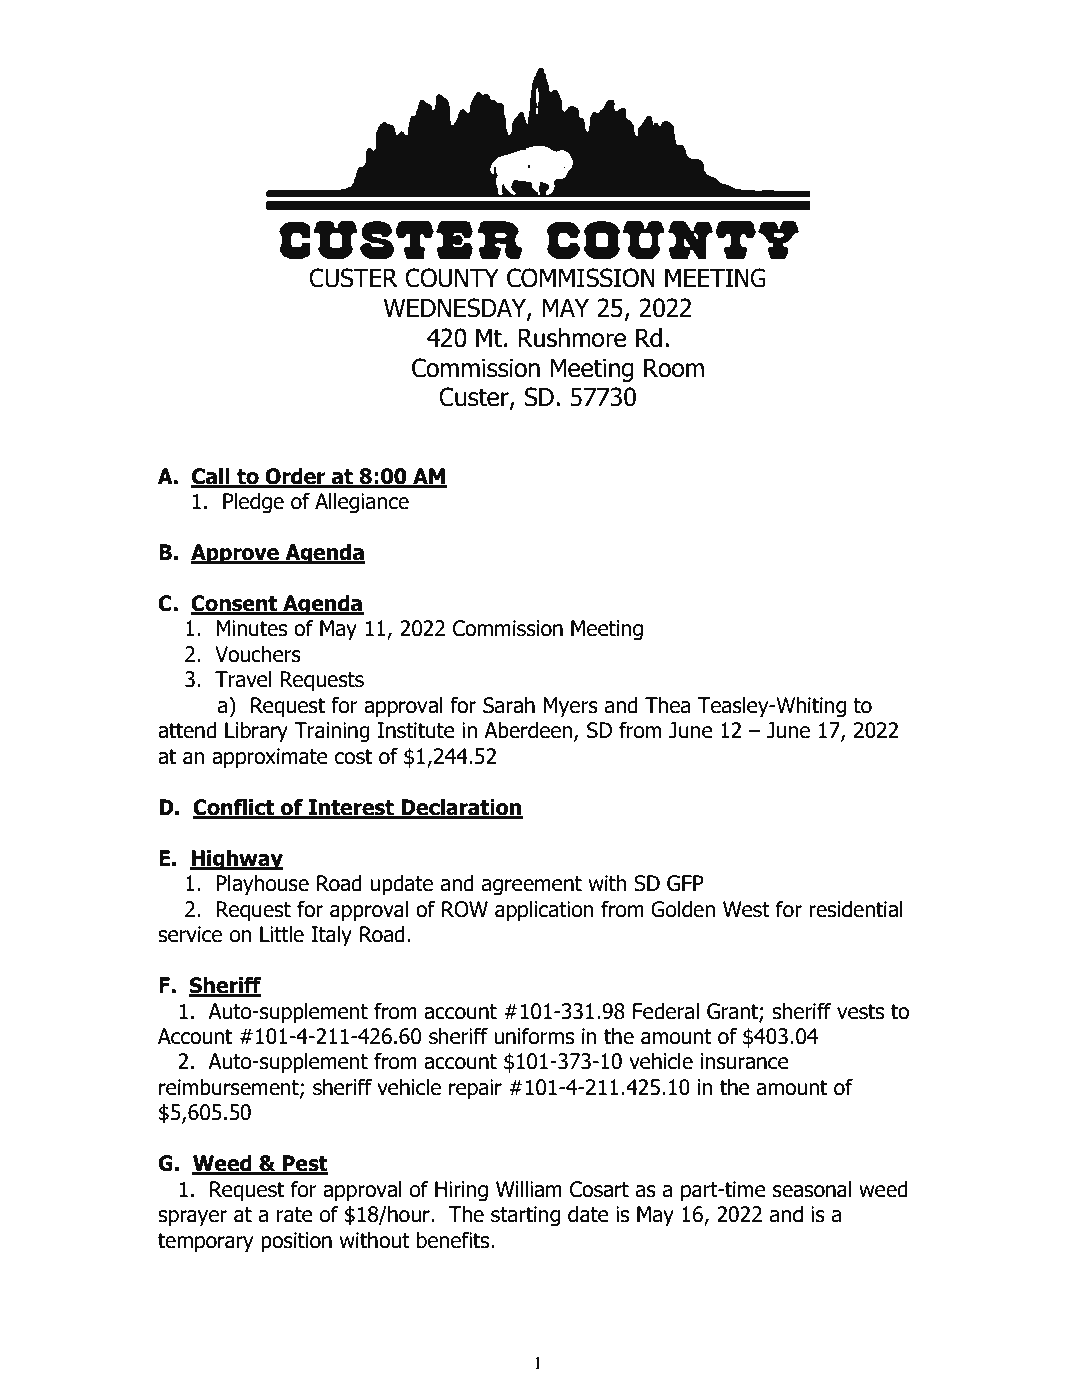  Describe the element at coordinates (529, 731) in the screenshot. I see `Aberdeen` at that location.
